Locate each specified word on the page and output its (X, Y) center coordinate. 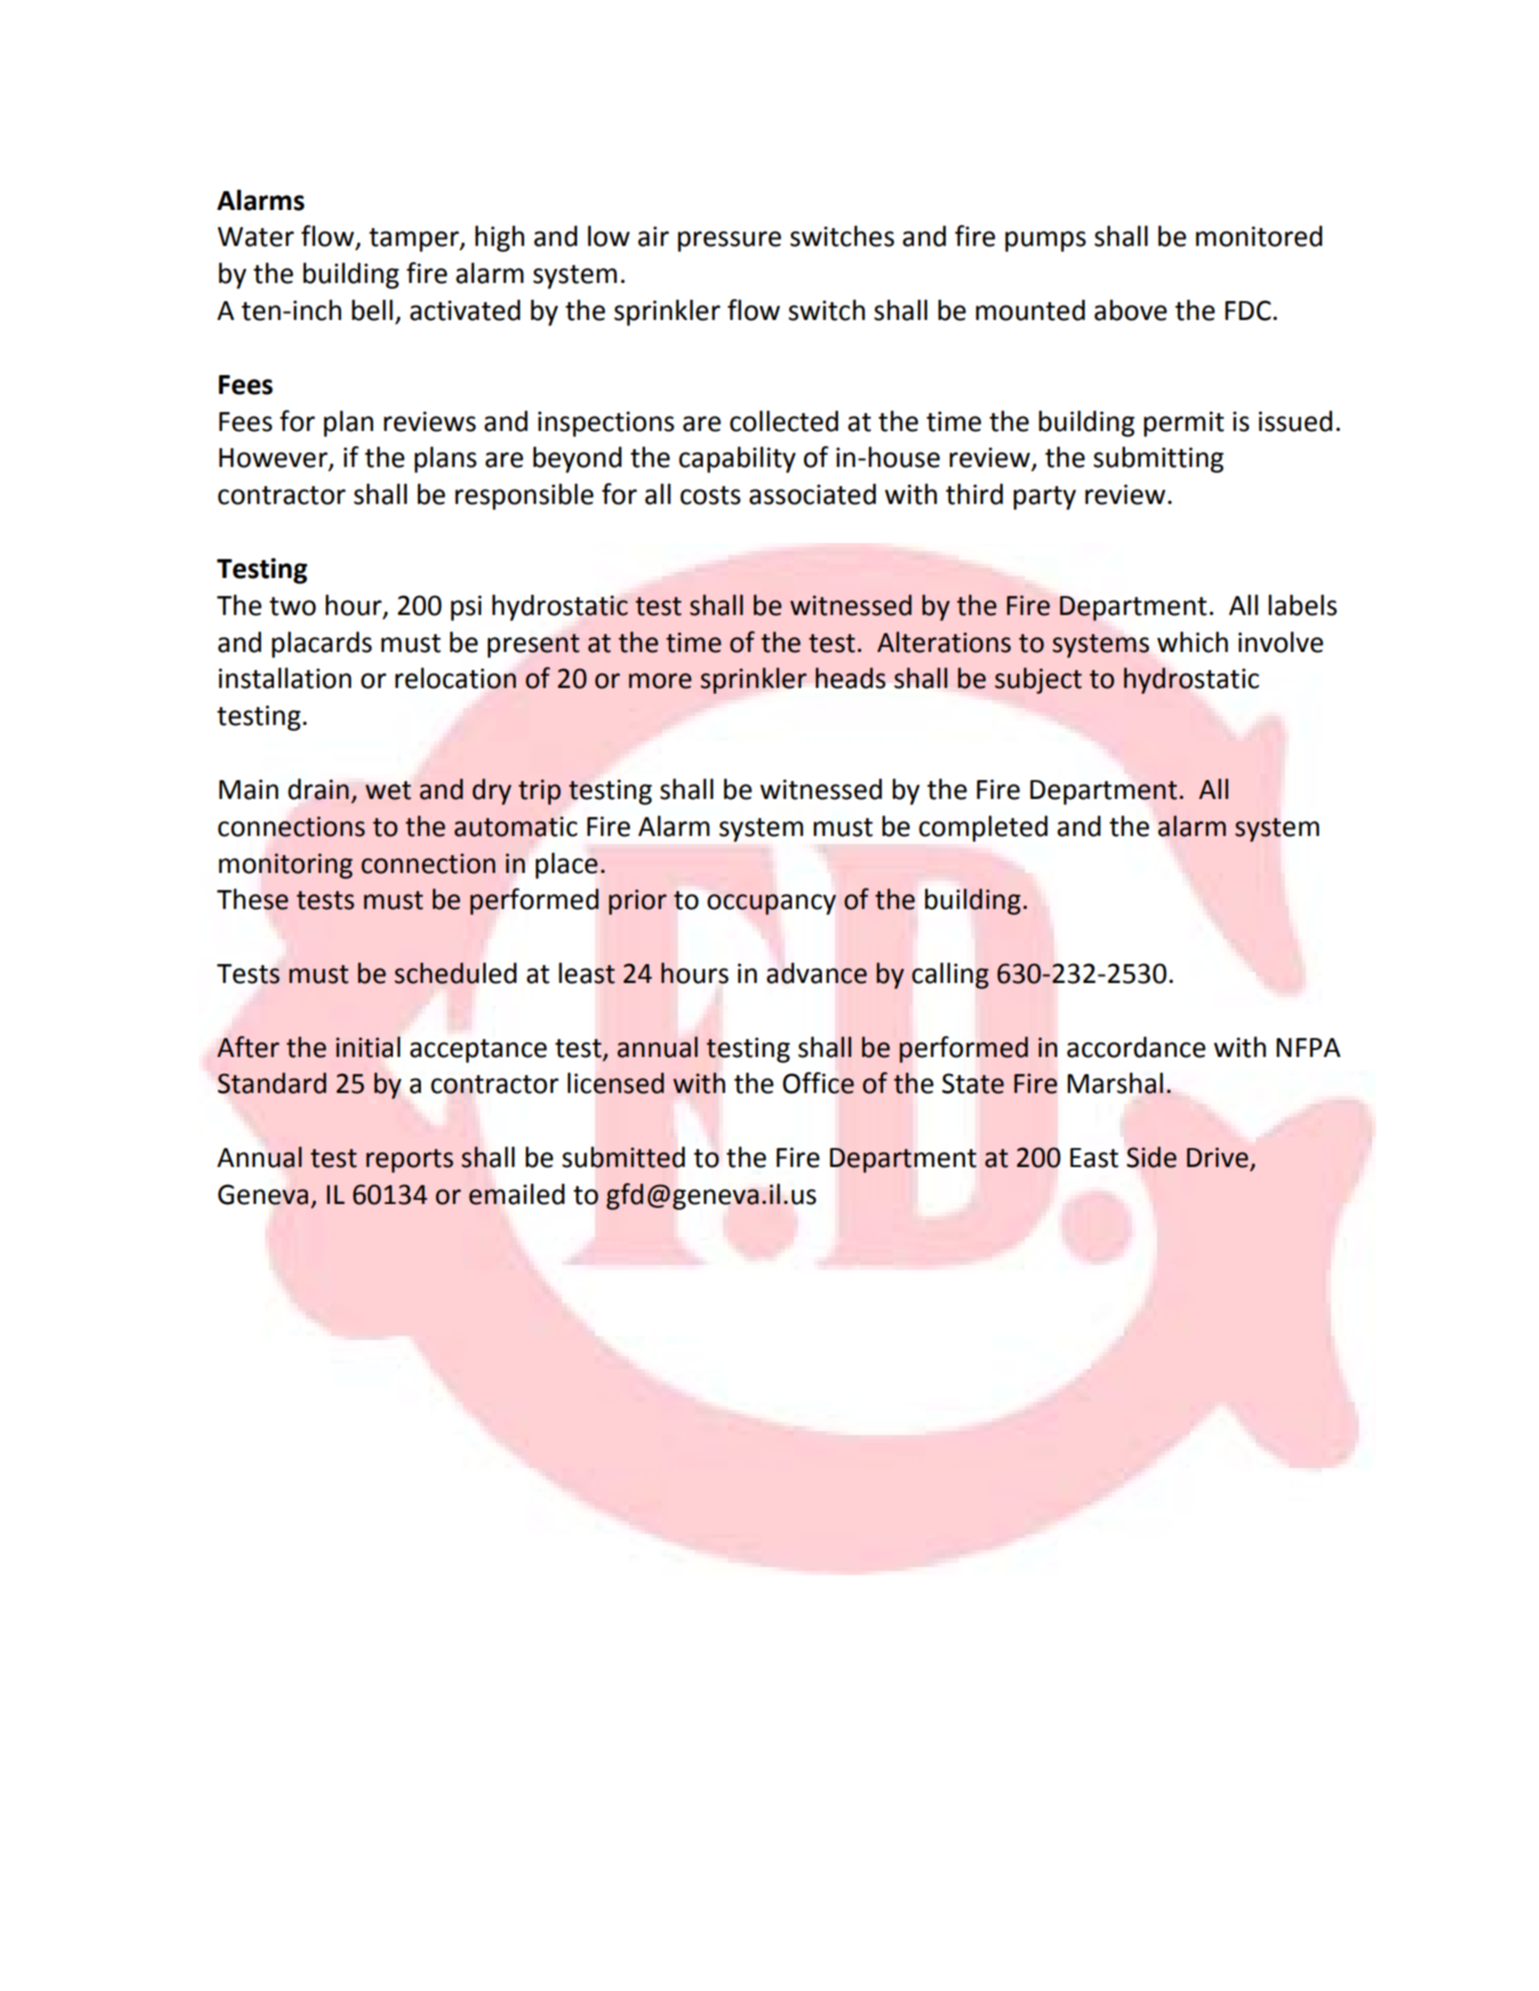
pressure (729, 241)
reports (409, 1161)
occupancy (771, 904)
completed (983, 828)
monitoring (286, 866)
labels (1302, 605)
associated (812, 494)
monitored (1259, 236)
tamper (415, 240)
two (292, 606)
